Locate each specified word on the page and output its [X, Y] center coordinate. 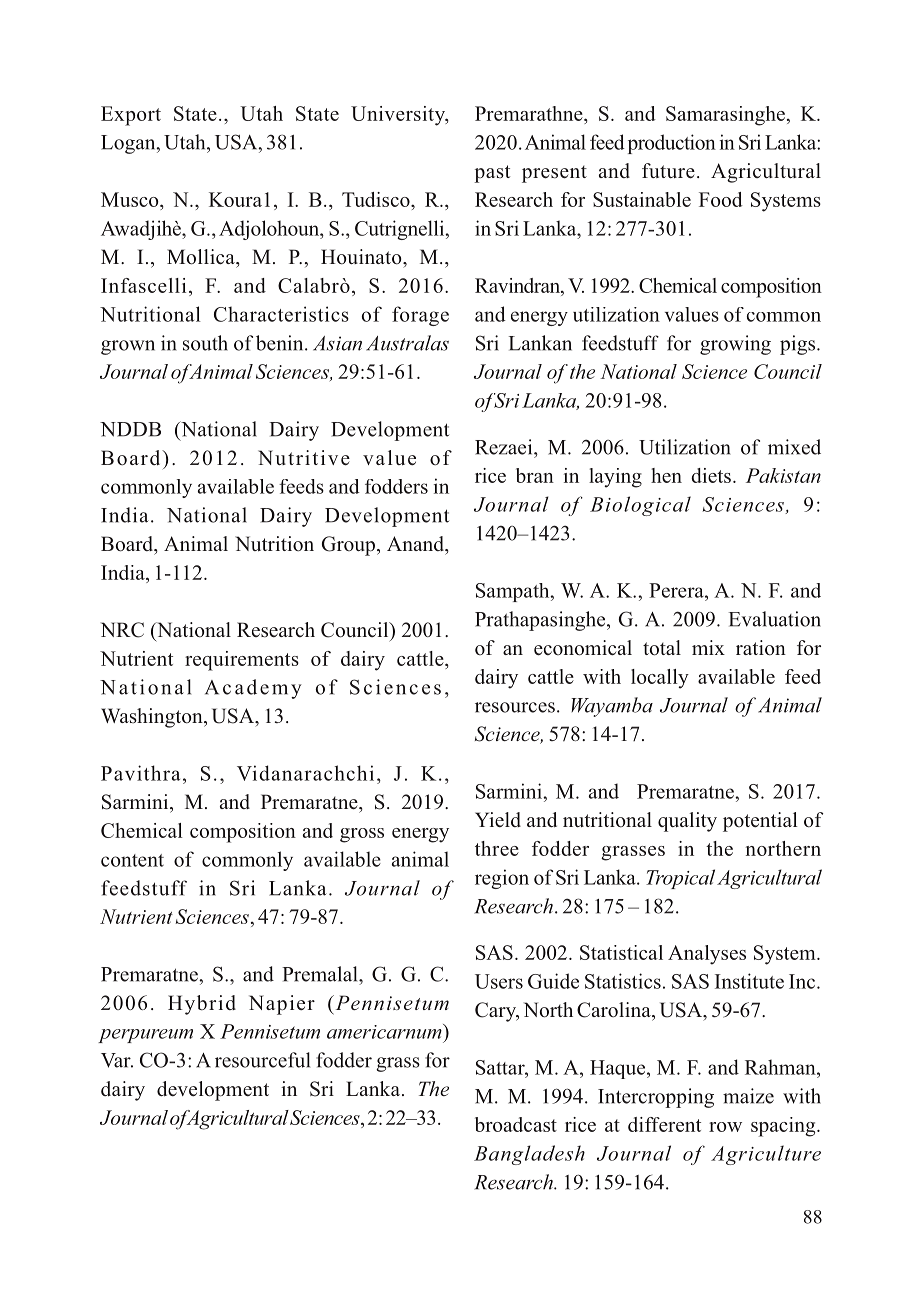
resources [515, 707]
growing [735, 345]
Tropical [680, 879]
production [672, 144]
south [205, 343]
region [502, 879]
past [492, 174]
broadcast [516, 1124]
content [132, 860]
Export [131, 116]
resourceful [262, 1060]
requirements [242, 661]
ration [761, 648]
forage [420, 316]
